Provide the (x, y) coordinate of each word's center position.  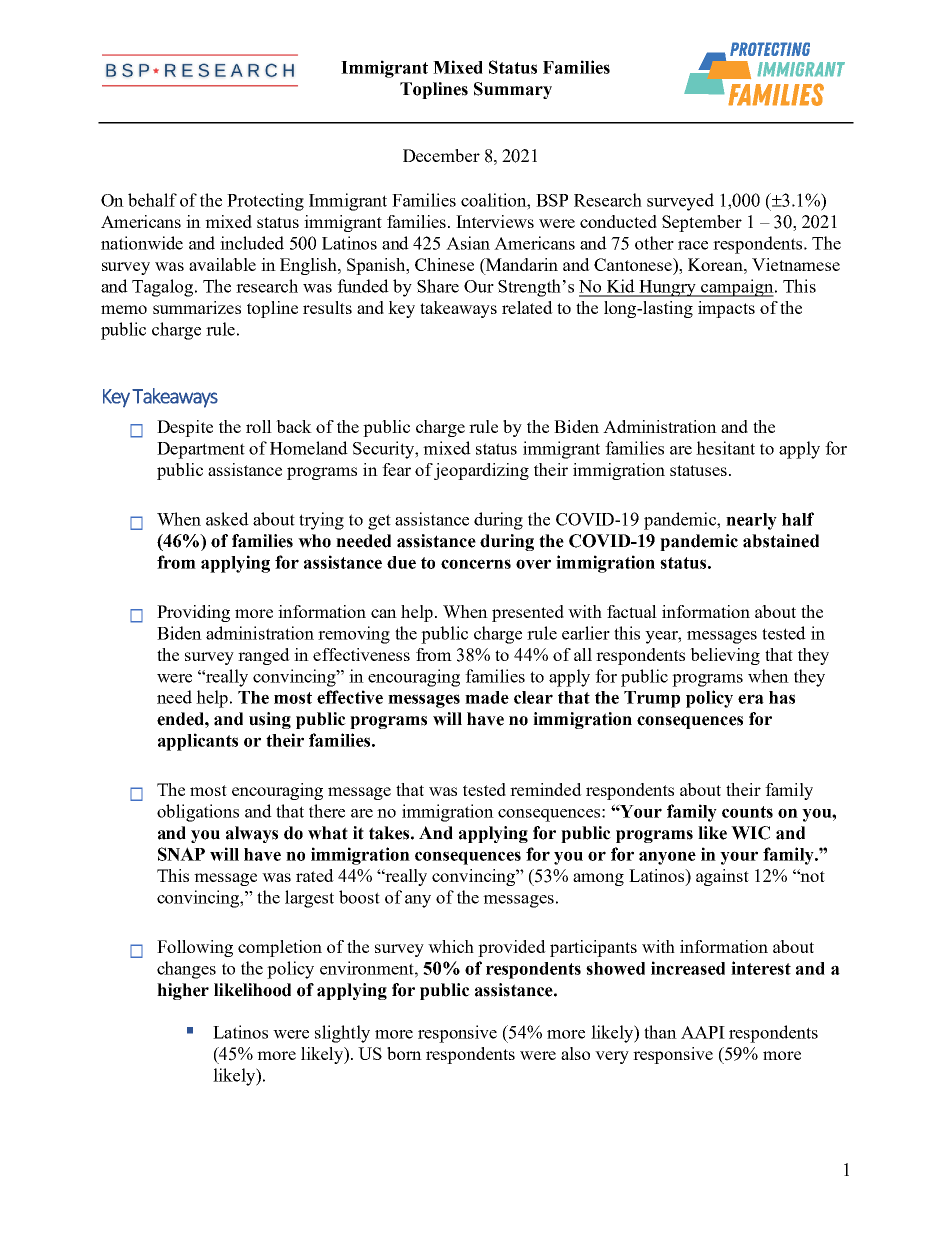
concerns (476, 564)
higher (183, 991)
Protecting (265, 202)
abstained (781, 541)
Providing (193, 613)
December (441, 155)
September (702, 223)
